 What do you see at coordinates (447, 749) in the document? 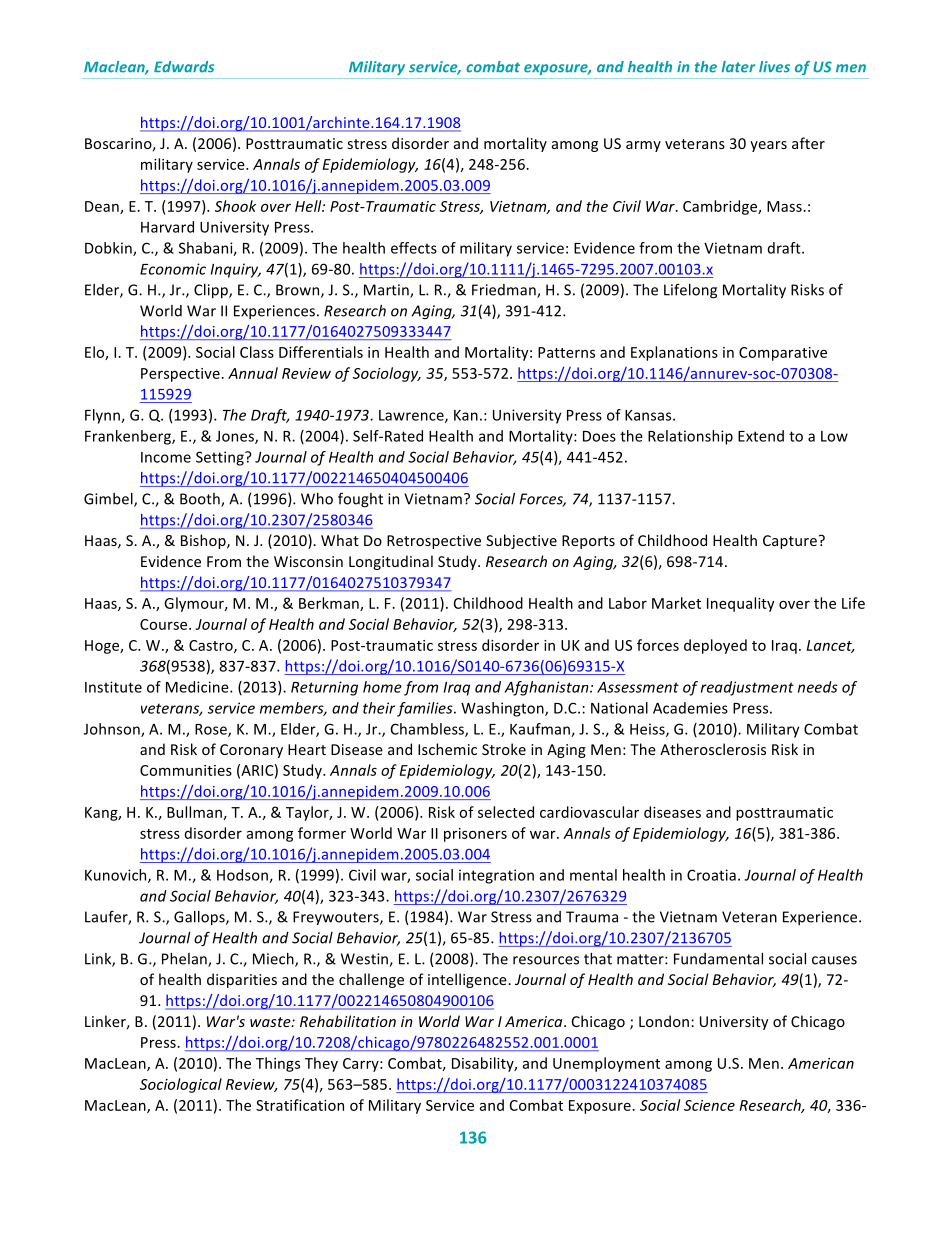
I see `Ischemic` at bounding box center [447, 749].
